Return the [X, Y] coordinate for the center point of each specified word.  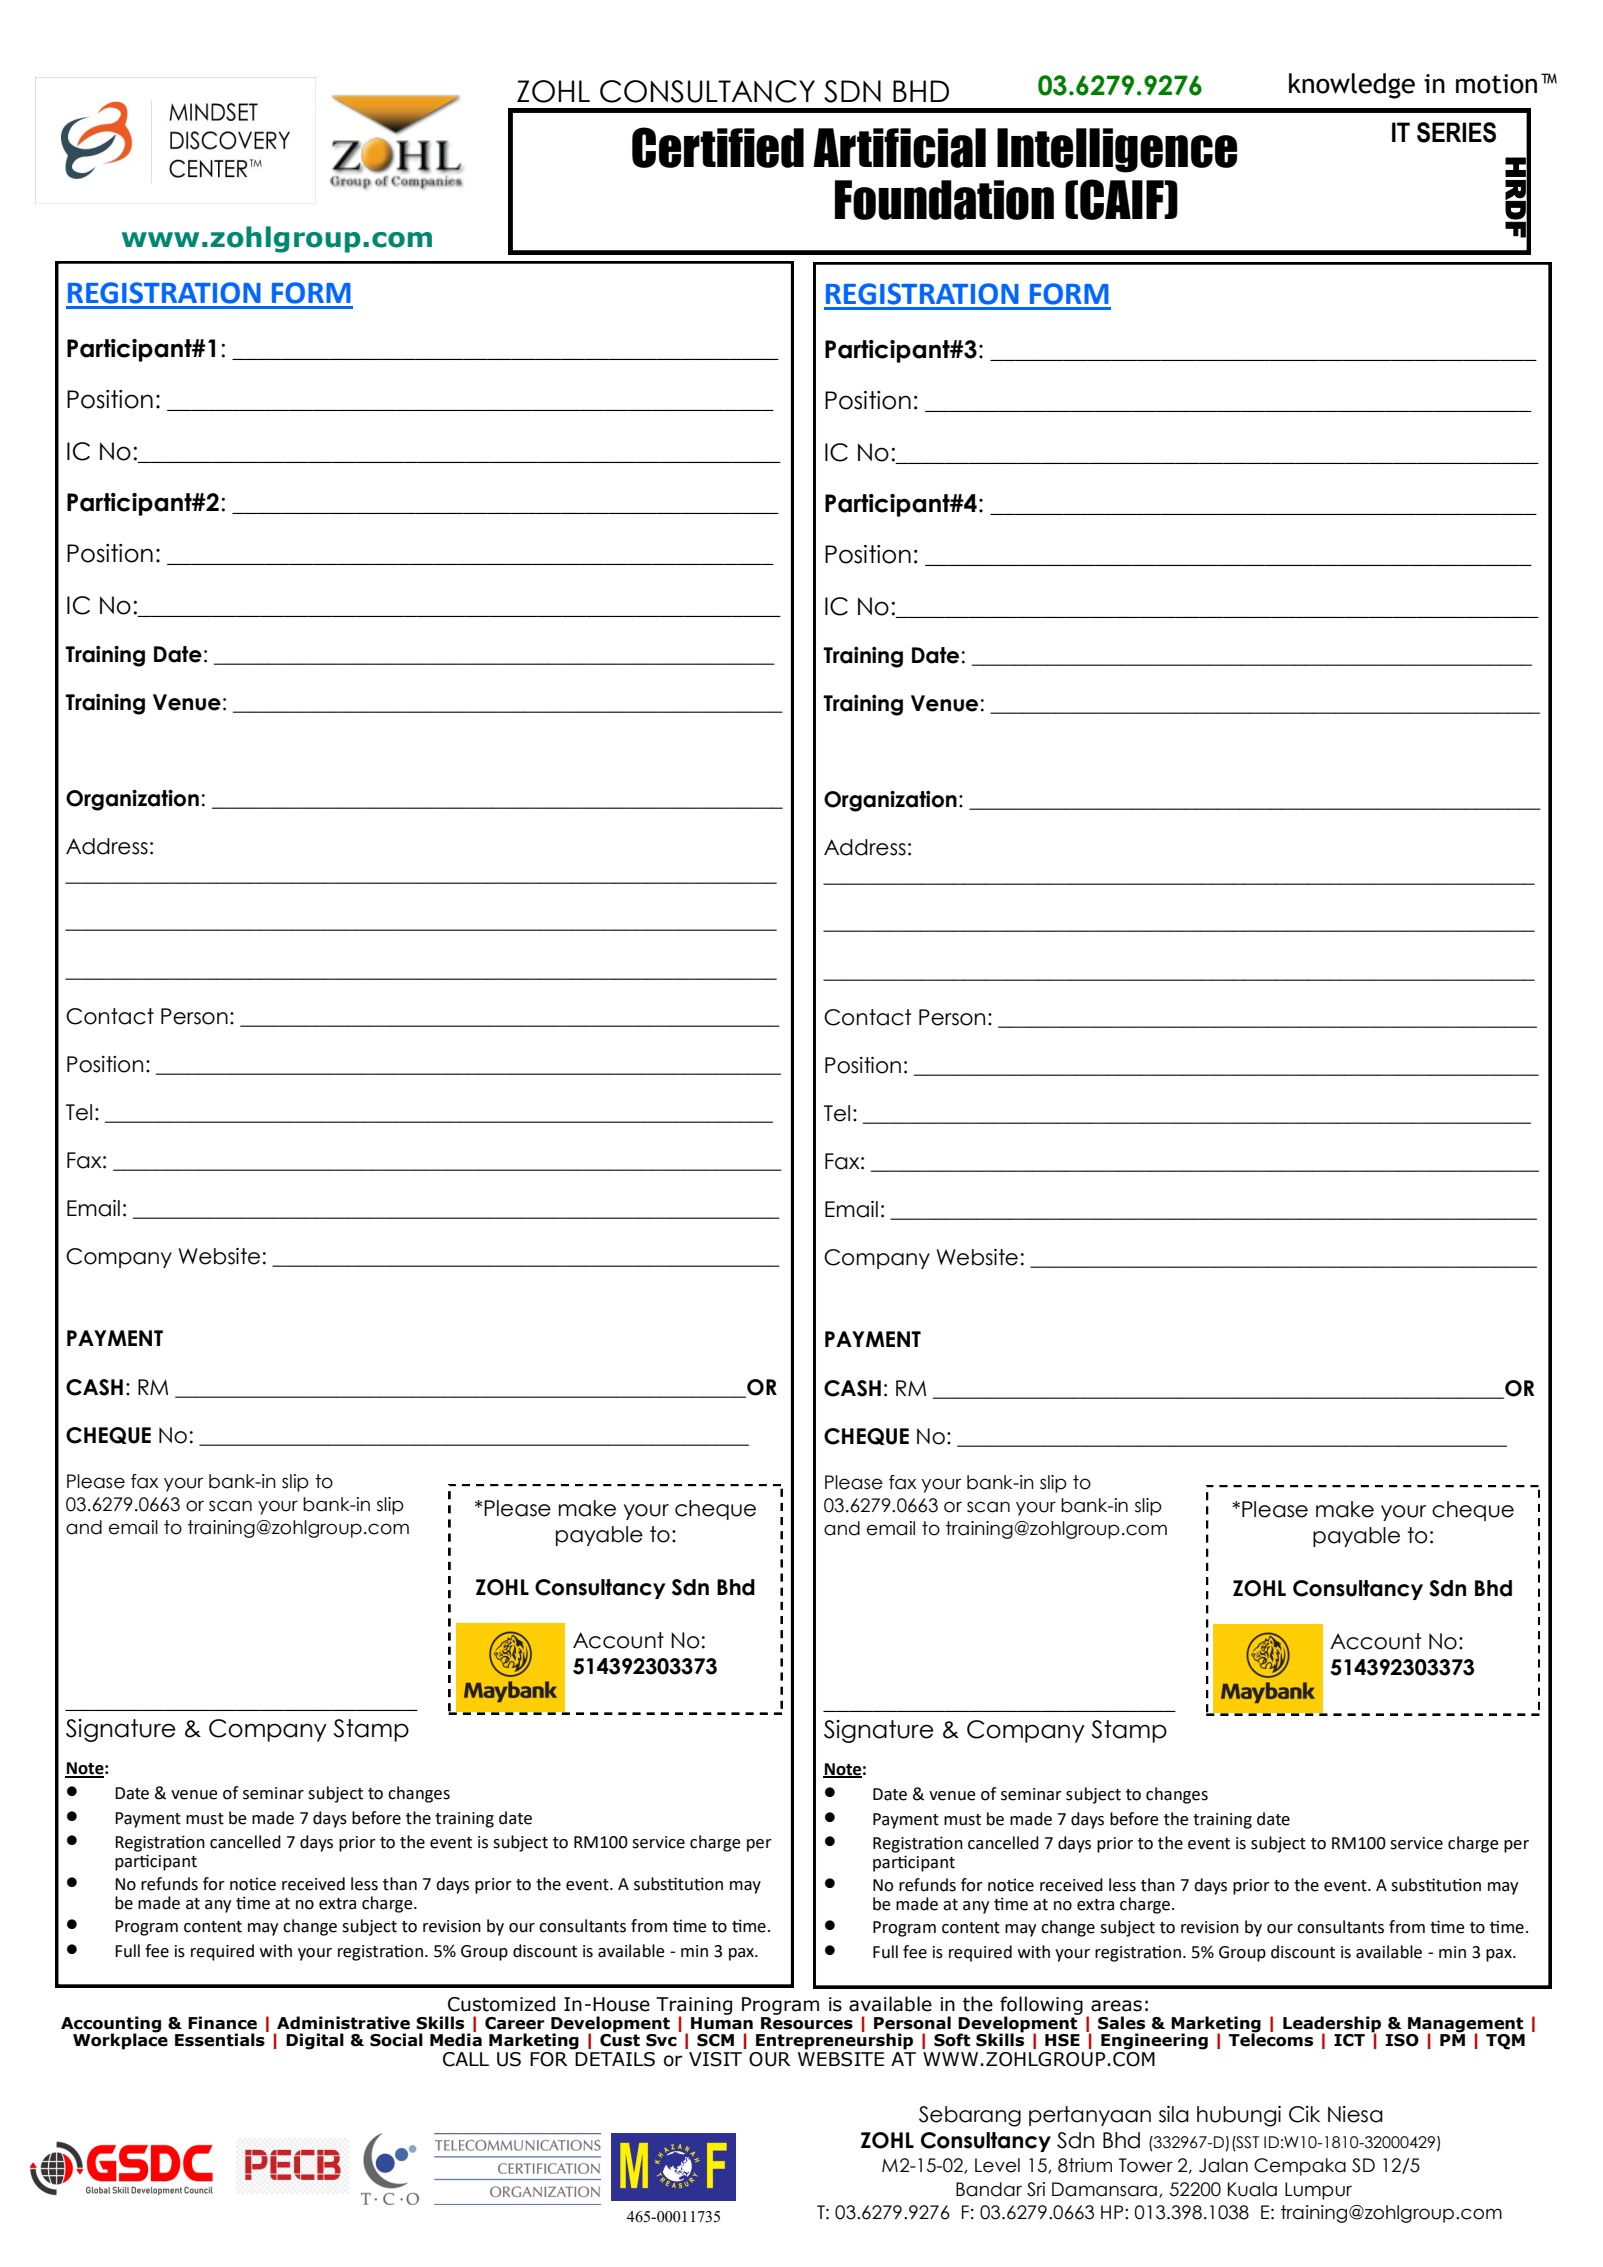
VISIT [715, 2059]
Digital [315, 2041]
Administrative [343, 2023]
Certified [718, 147]
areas [1116, 2006]
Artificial [899, 148]
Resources [807, 2022]
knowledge [1352, 86]
